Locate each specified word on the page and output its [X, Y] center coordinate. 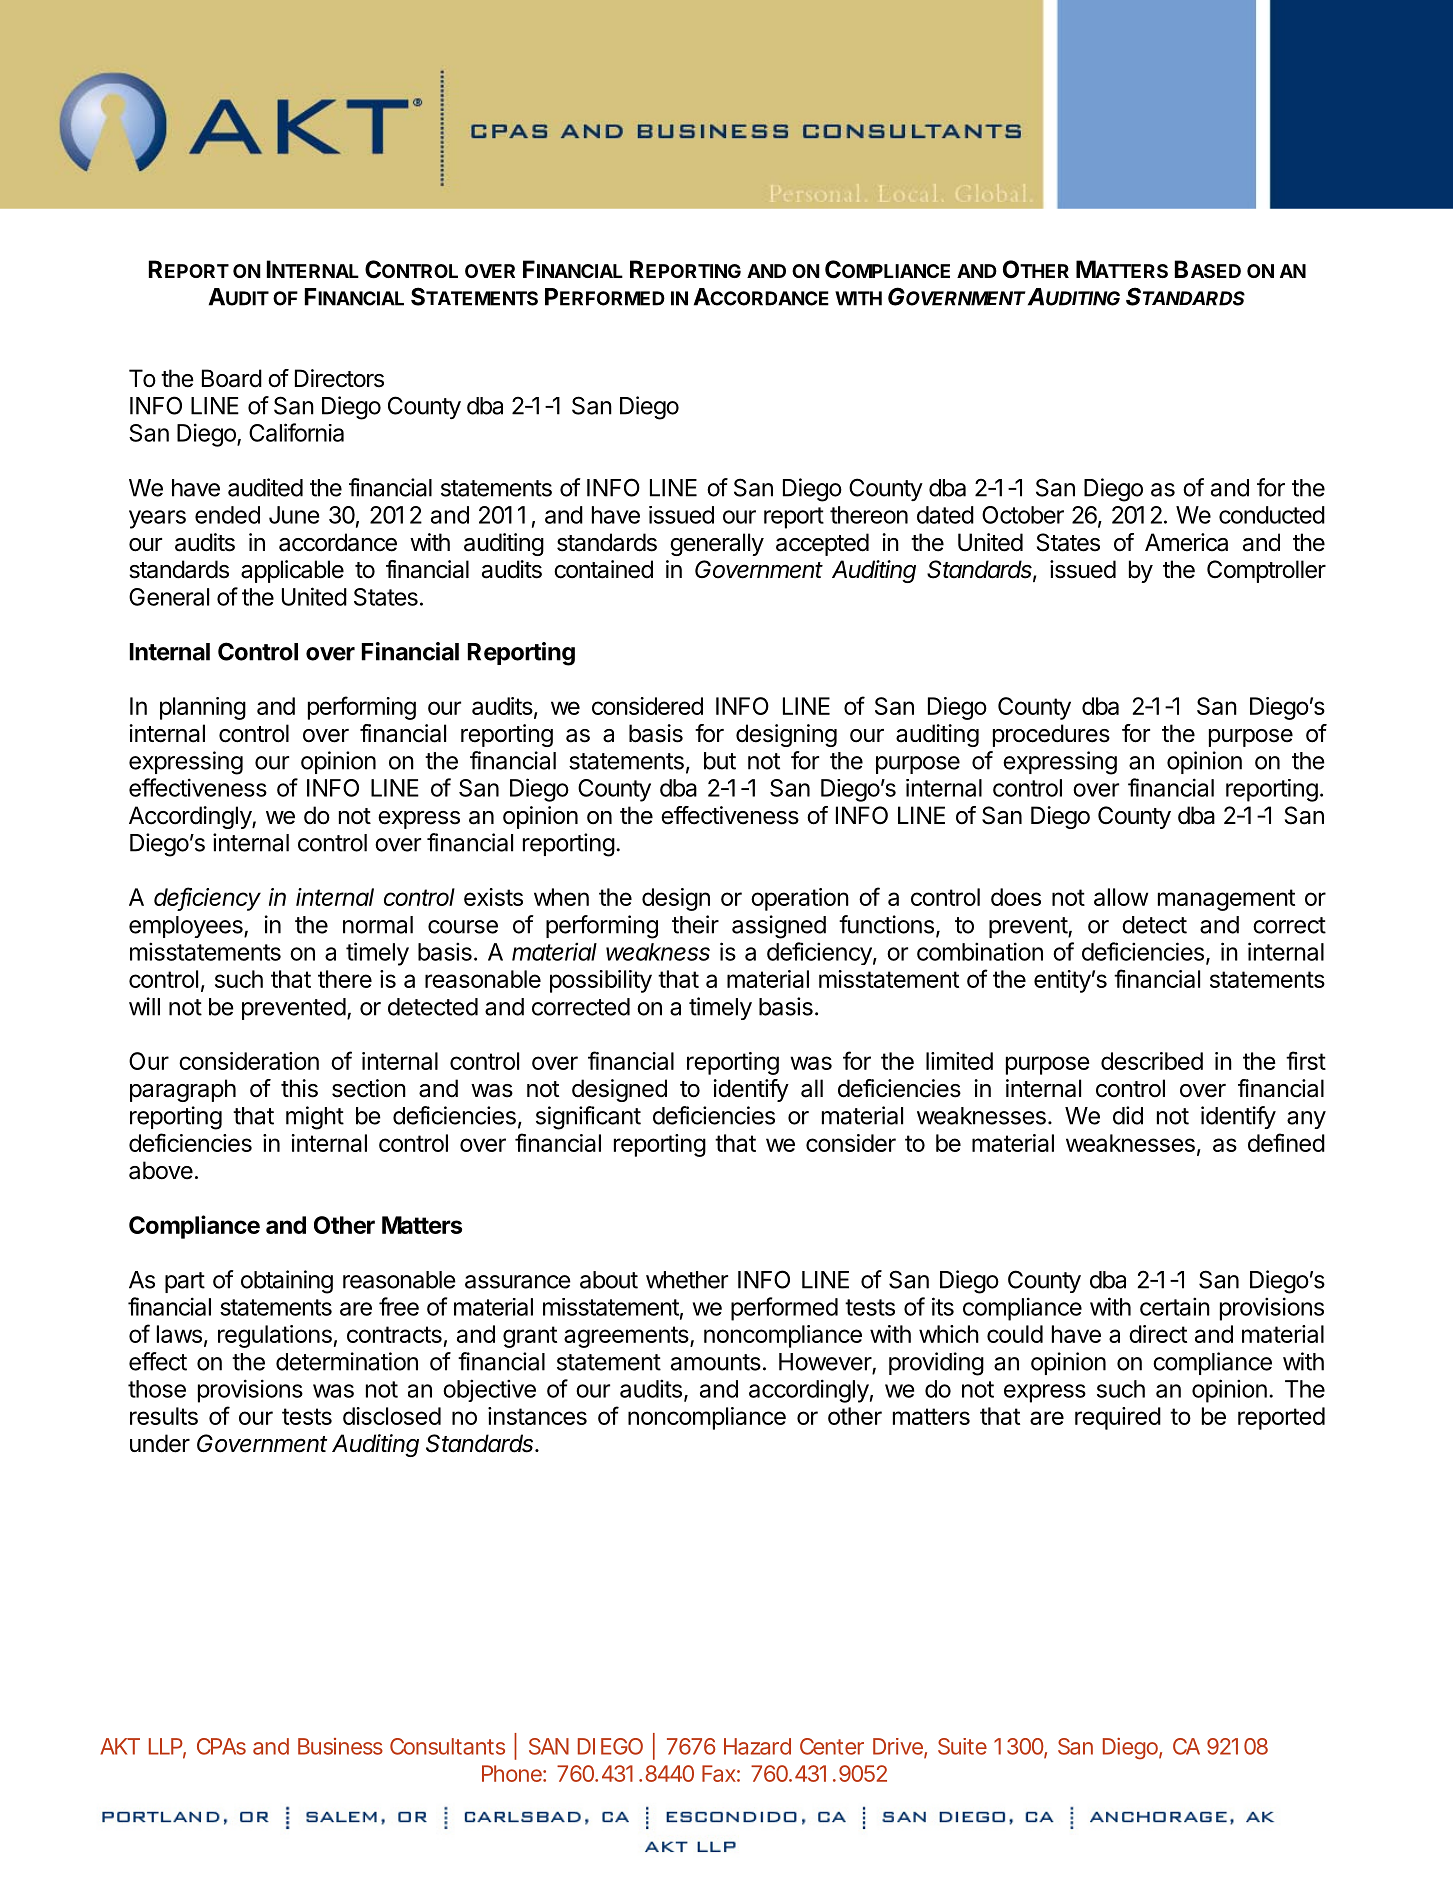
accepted [822, 544]
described [1152, 1061]
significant [588, 1118]
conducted [1272, 515]
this [299, 1088]
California [296, 432]
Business [340, 1746]
